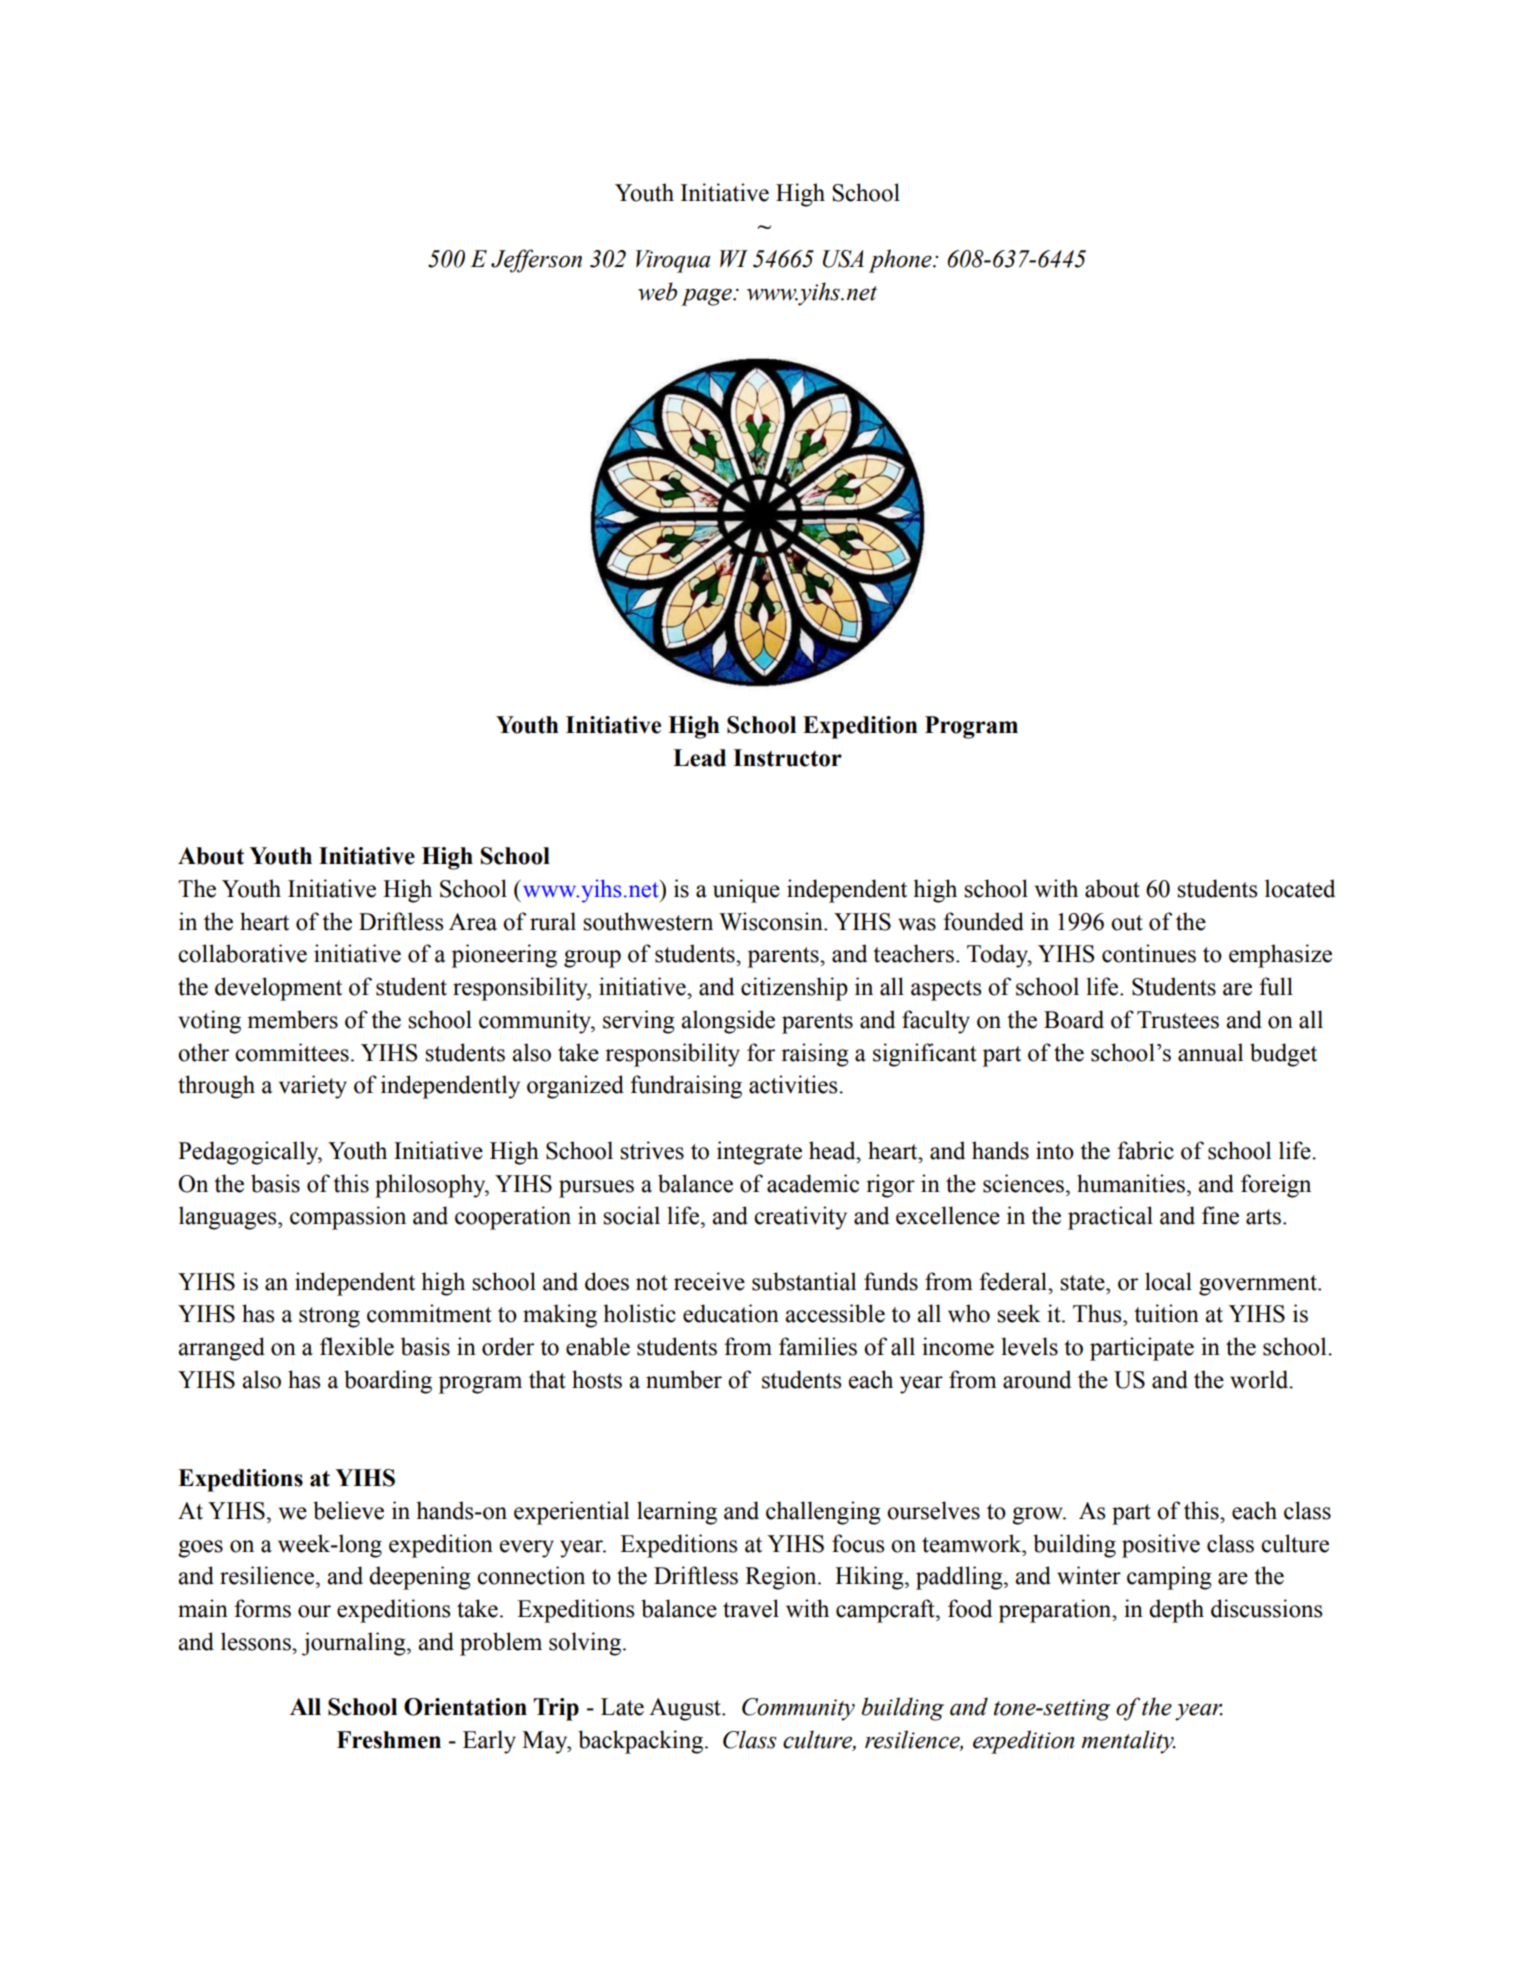 This screenshot has height=1961, width=1515. I want to click on number, so click(684, 1379).
